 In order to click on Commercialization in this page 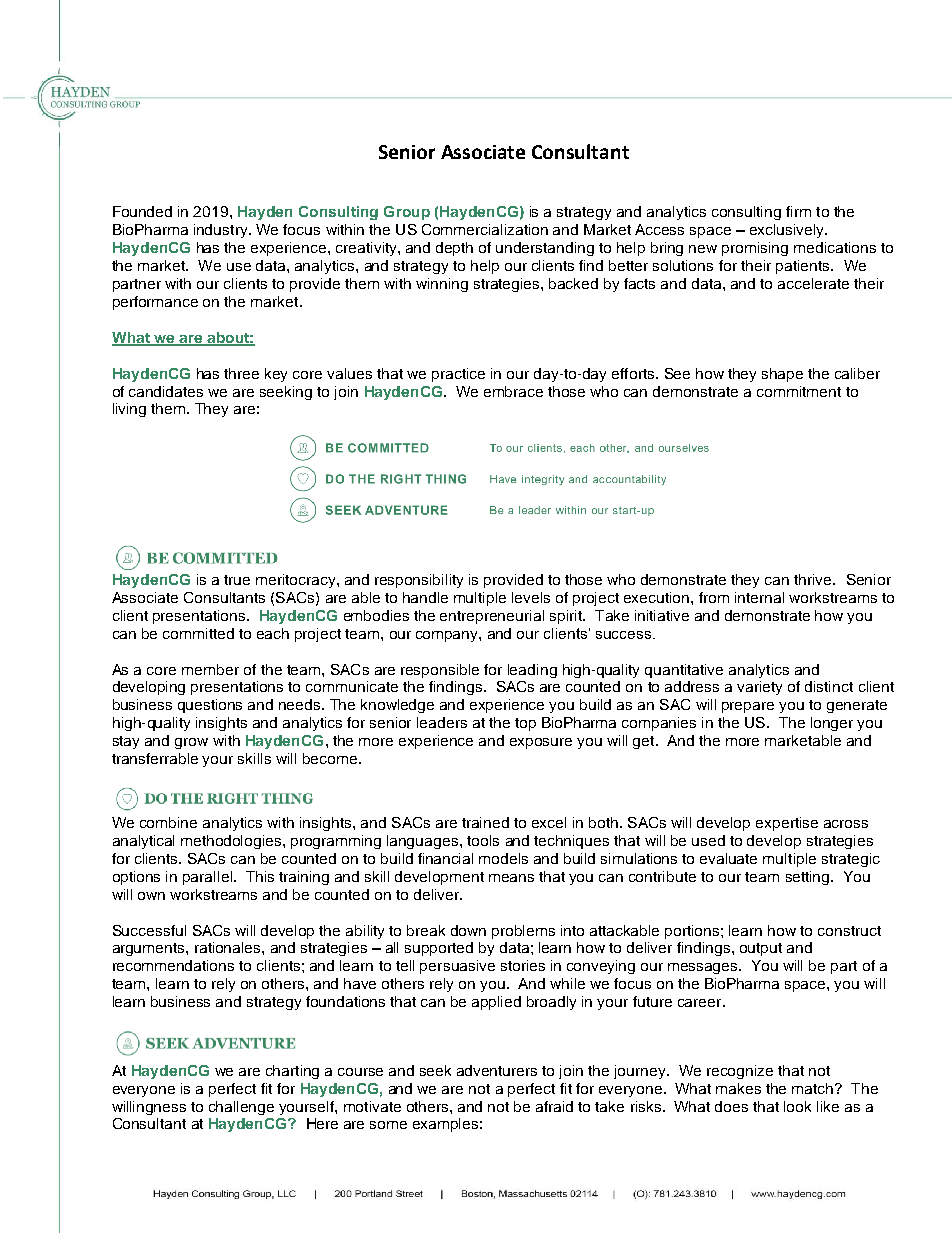, I will do `click(485, 229)`.
